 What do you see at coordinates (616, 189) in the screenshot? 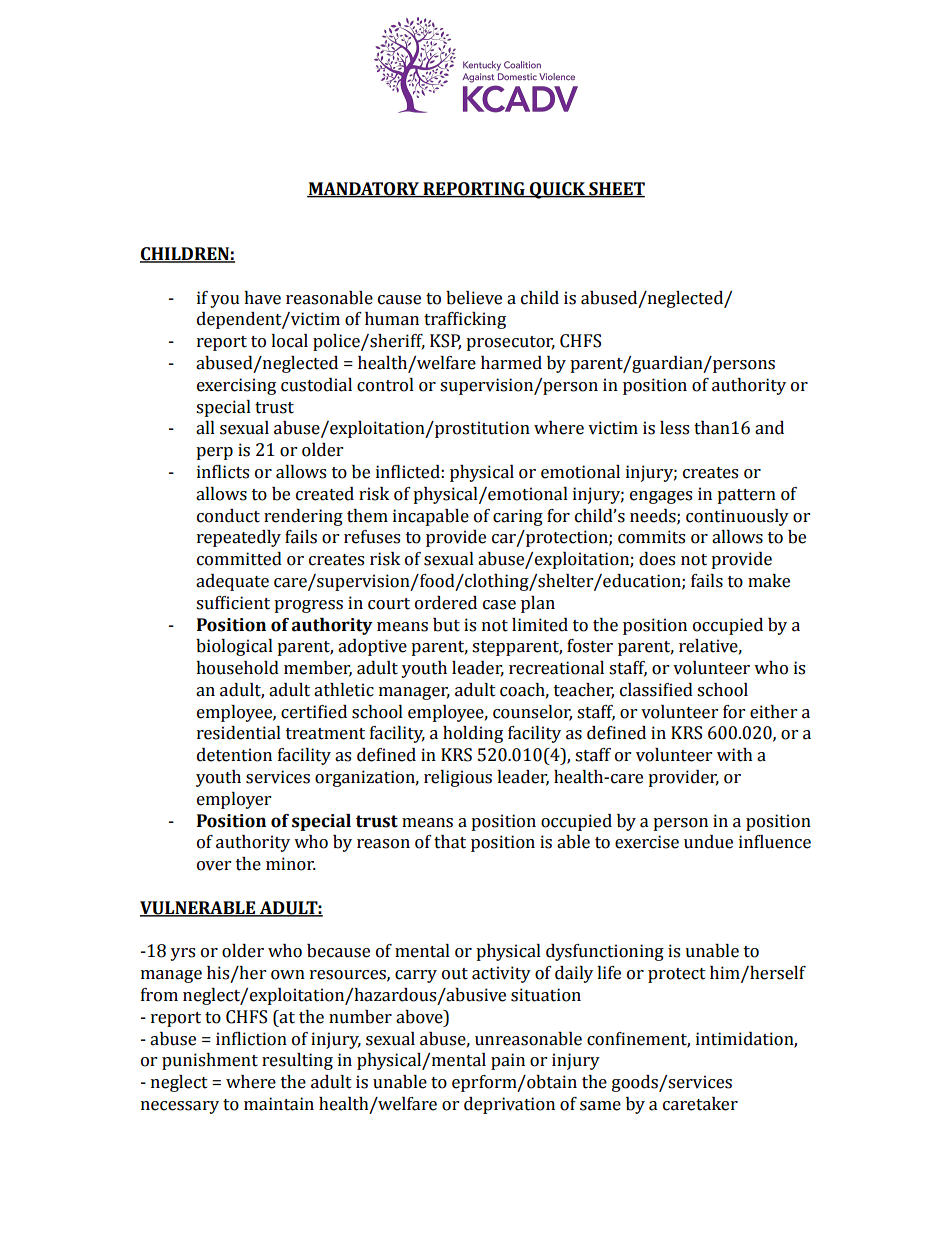
I see `SHEET` at bounding box center [616, 189].
